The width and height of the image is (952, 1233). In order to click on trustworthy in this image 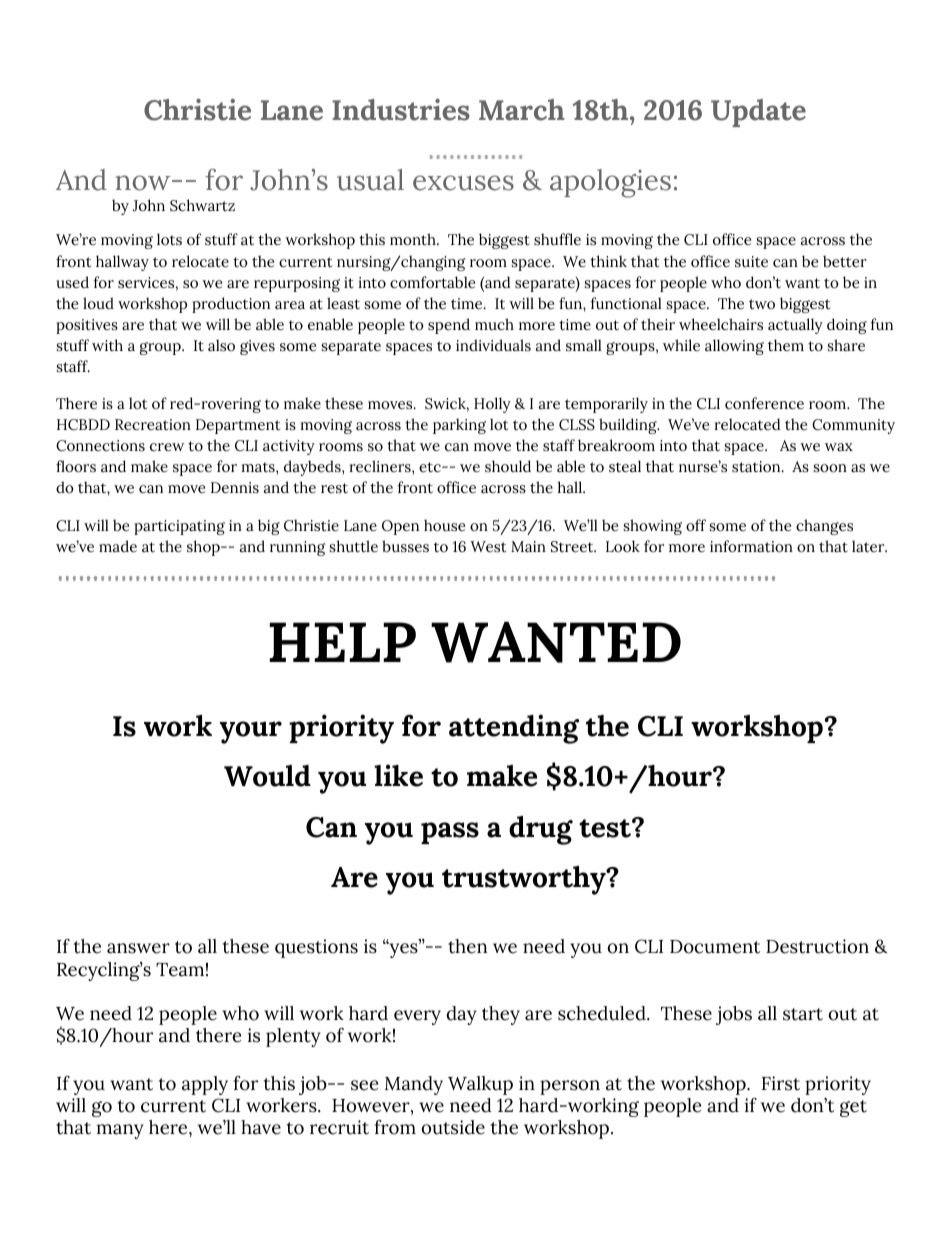, I will do `click(525, 880)`.
